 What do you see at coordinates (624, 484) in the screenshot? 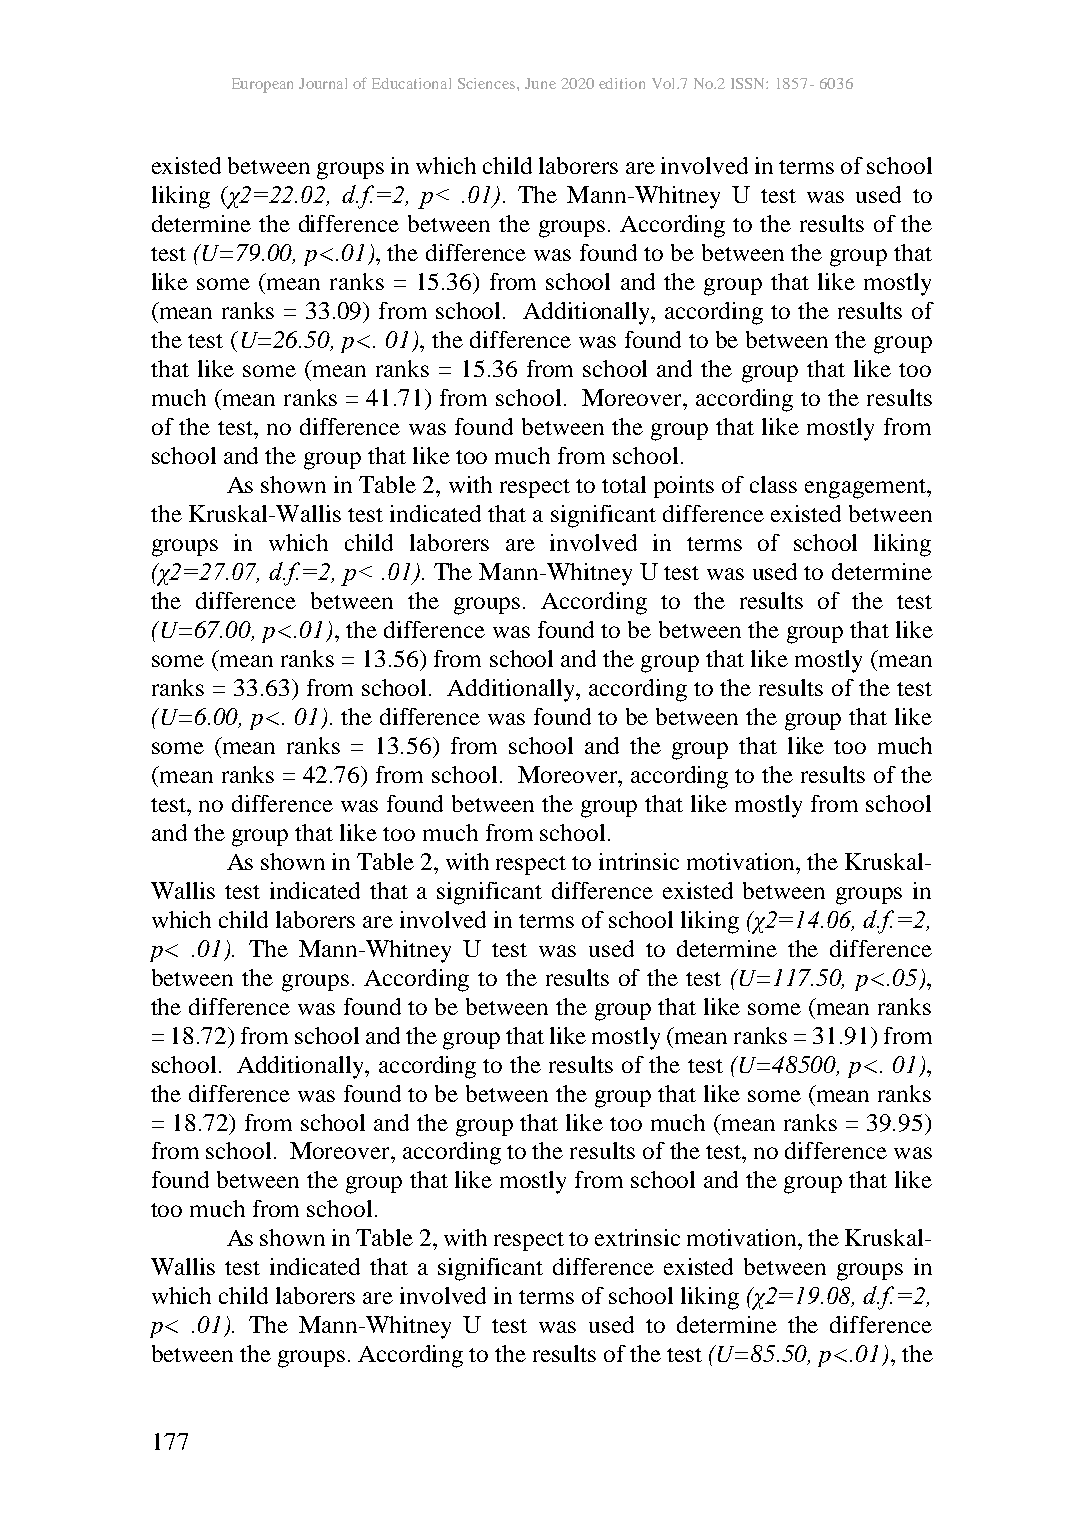
I see `total` at bounding box center [624, 484].
